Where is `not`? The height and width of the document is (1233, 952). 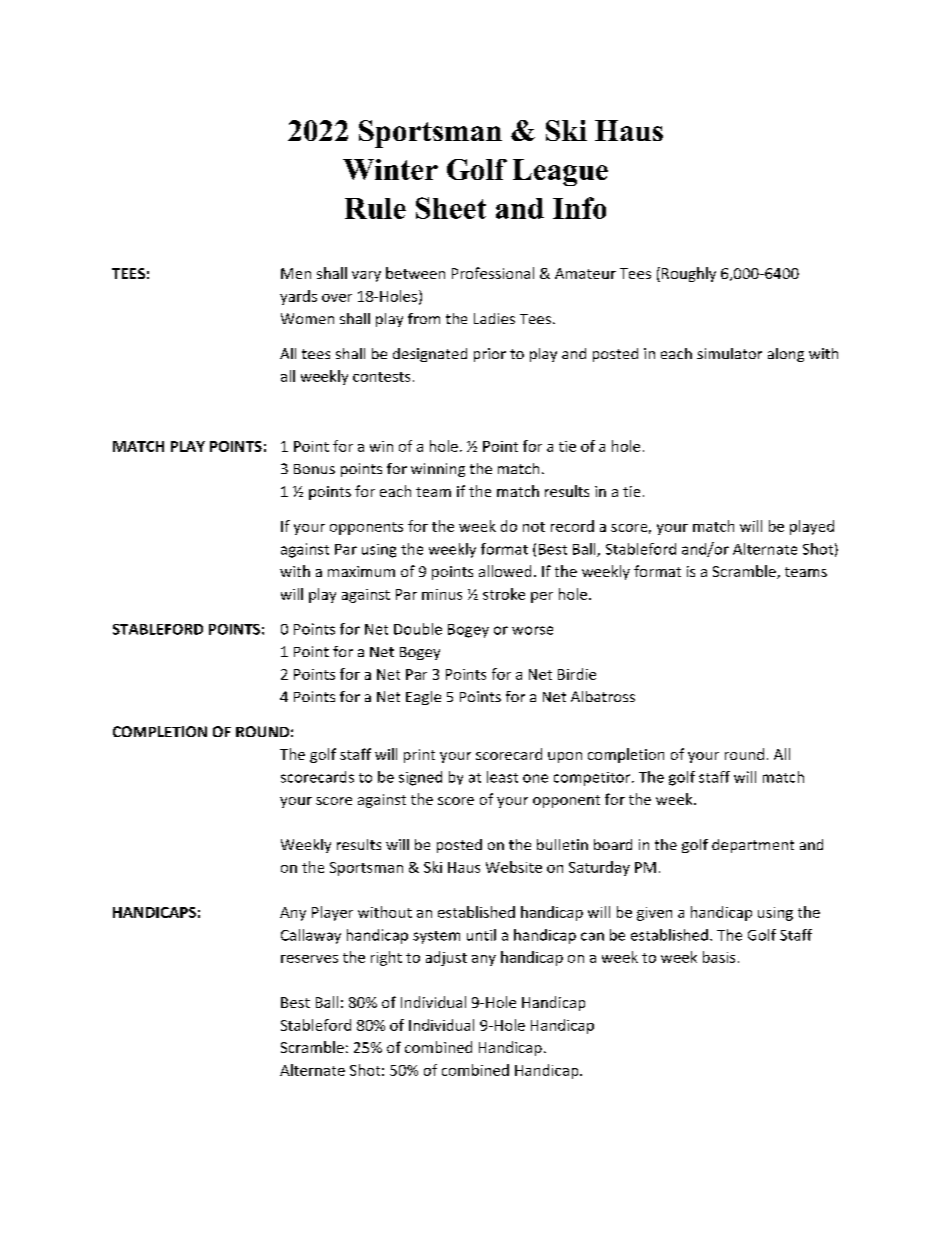
not is located at coordinates (534, 527).
